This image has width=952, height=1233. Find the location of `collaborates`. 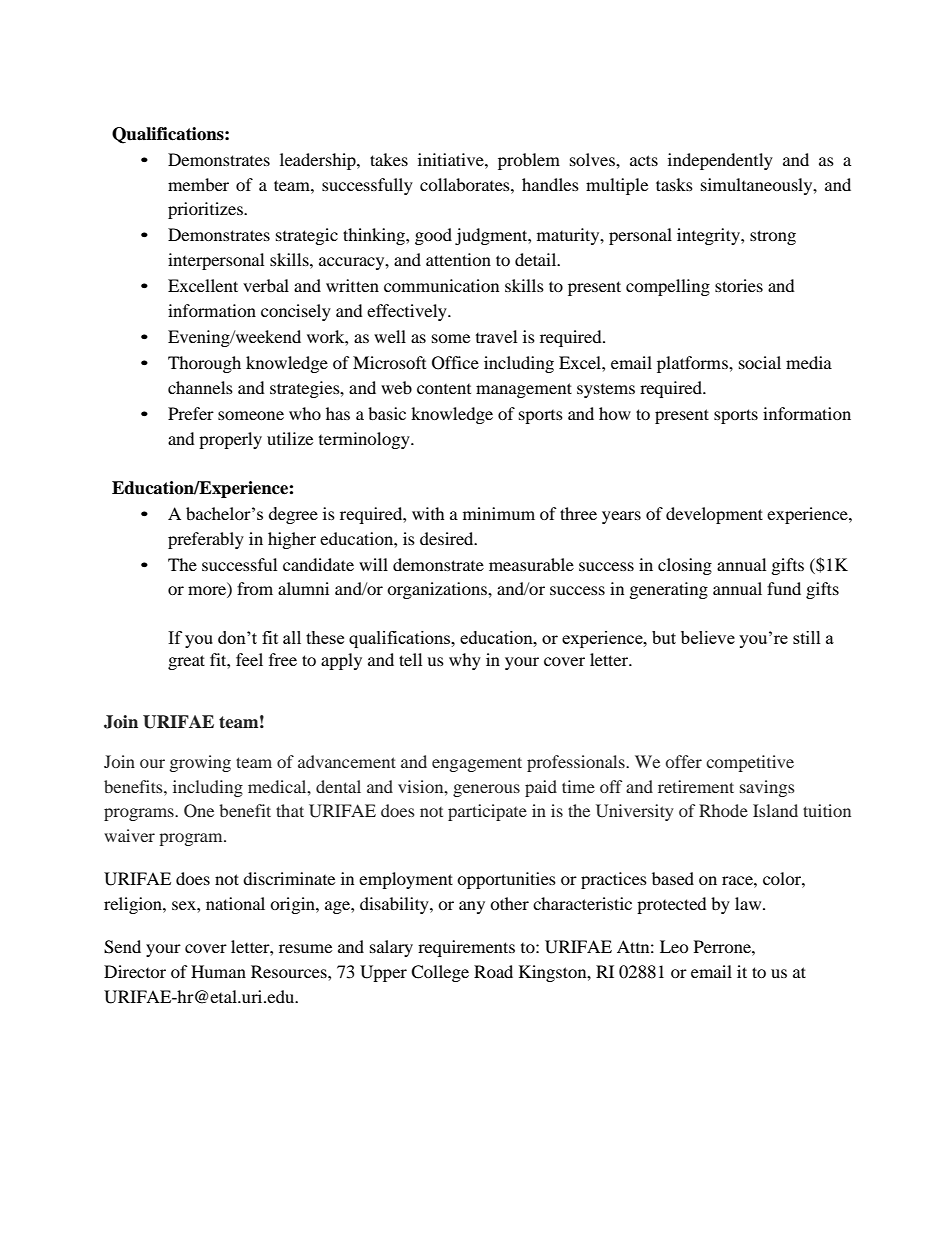

collaborates is located at coordinates (466, 184).
